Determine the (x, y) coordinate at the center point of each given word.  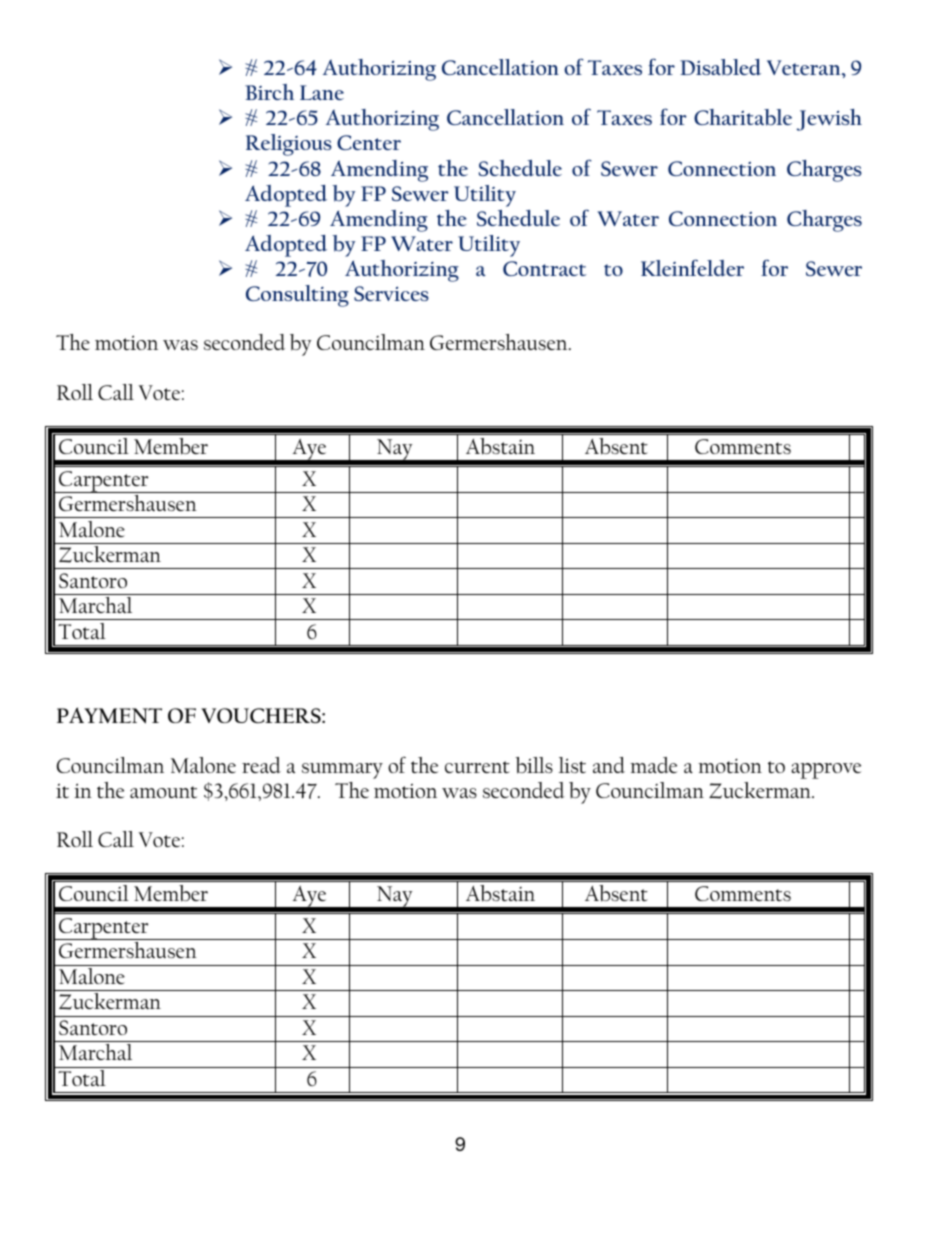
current (477, 767)
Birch (269, 92)
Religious (289, 145)
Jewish (829, 120)
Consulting (297, 296)
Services (391, 293)
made (653, 765)
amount (163, 792)
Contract (544, 268)
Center (369, 142)
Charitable (743, 117)
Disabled (720, 67)
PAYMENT (109, 715)
